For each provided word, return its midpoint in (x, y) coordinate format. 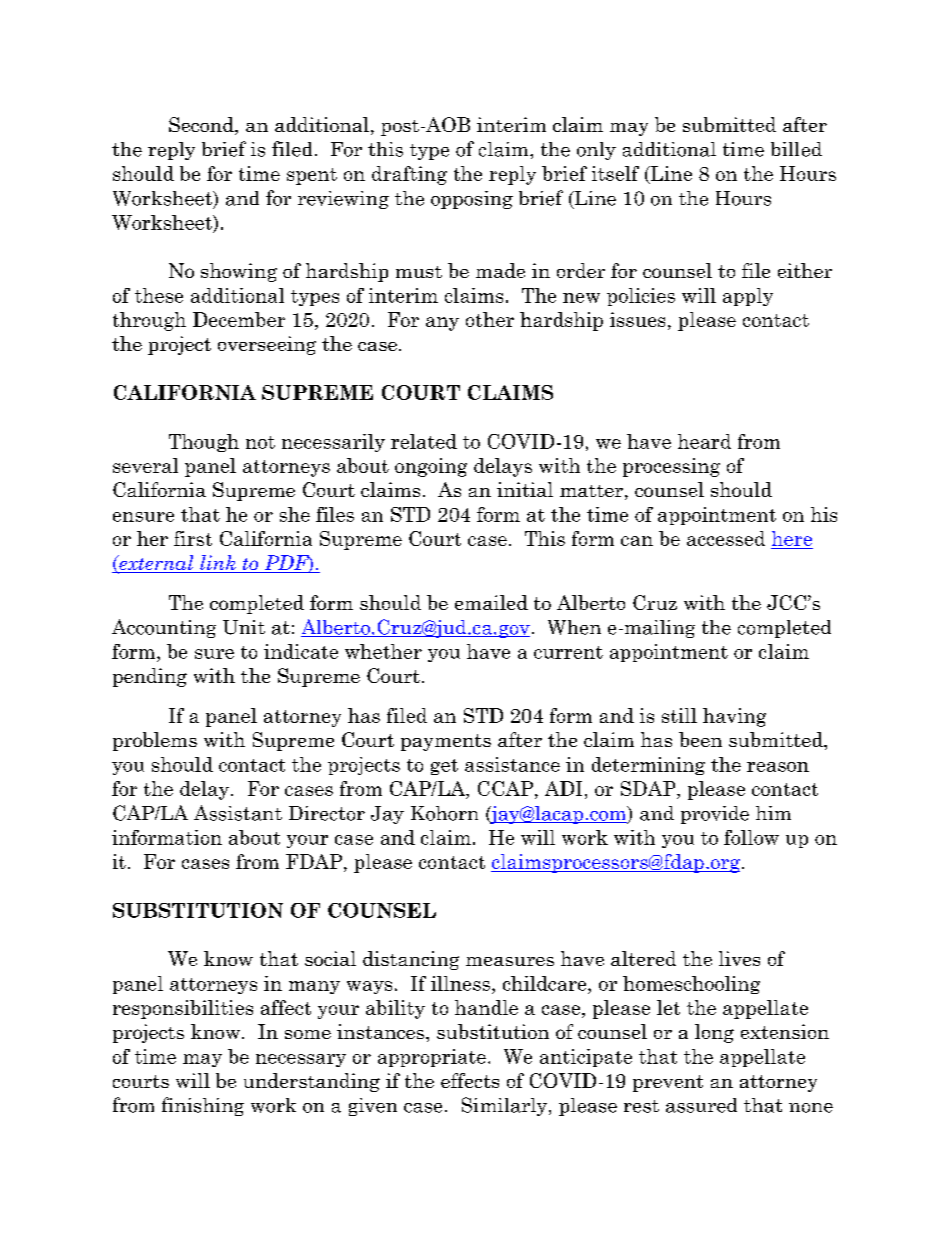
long (714, 1033)
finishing (203, 1106)
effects (470, 1080)
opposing (472, 200)
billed (796, 149)
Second (202, 126)
